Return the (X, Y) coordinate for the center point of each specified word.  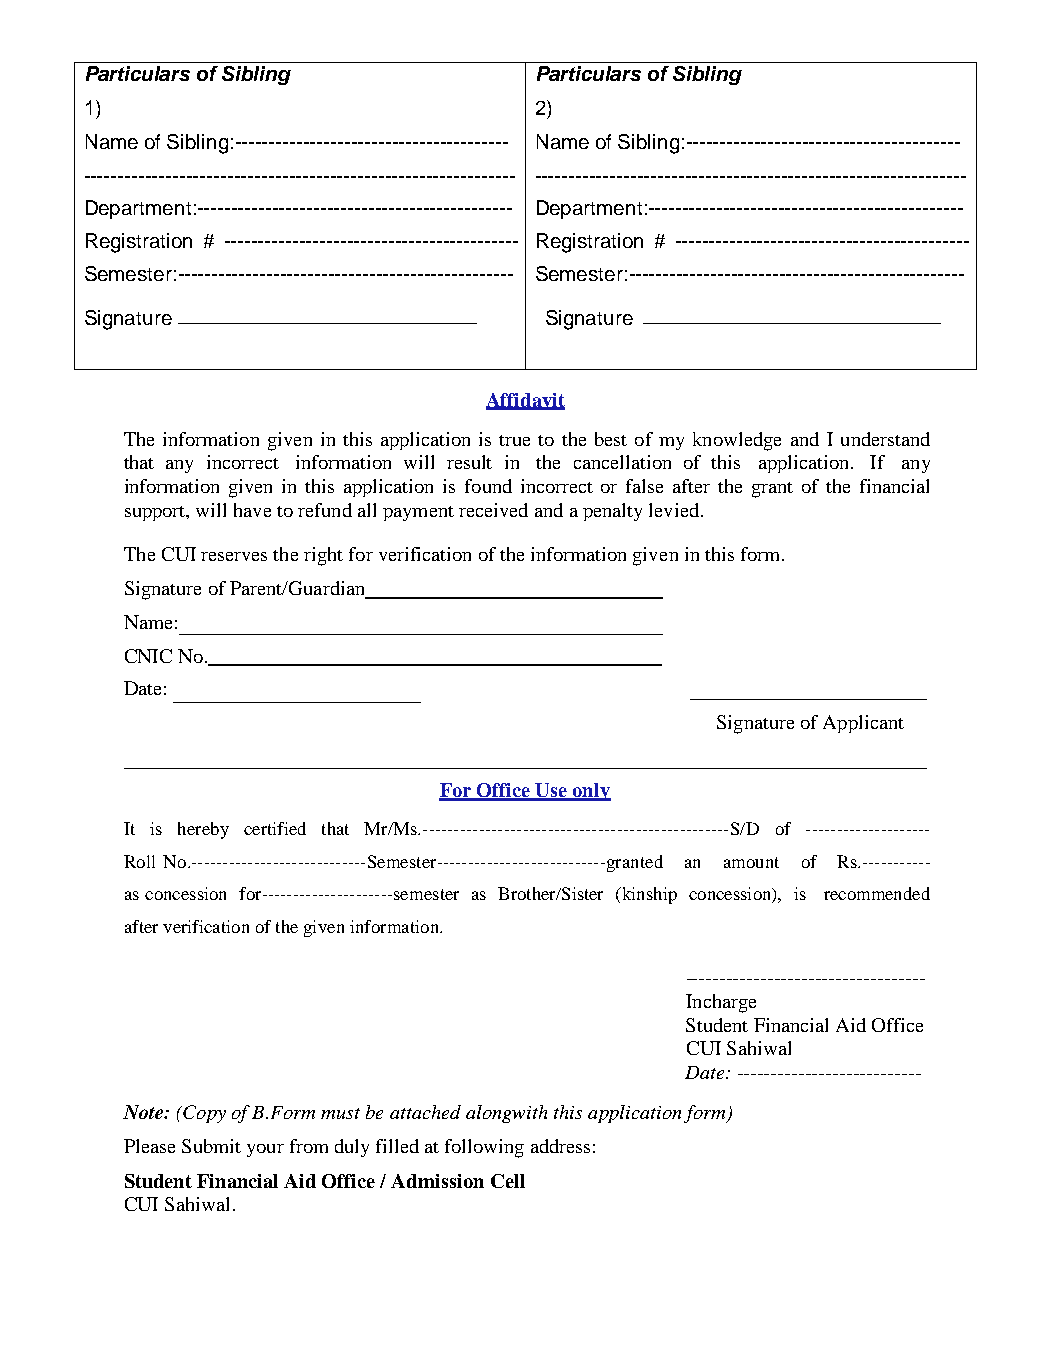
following (484, 1148)
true (514, 440)
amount (751, 862)
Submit (211, 1146)
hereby (203, 830)
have (252, 510)
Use (552, 791)
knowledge (737, 441)
